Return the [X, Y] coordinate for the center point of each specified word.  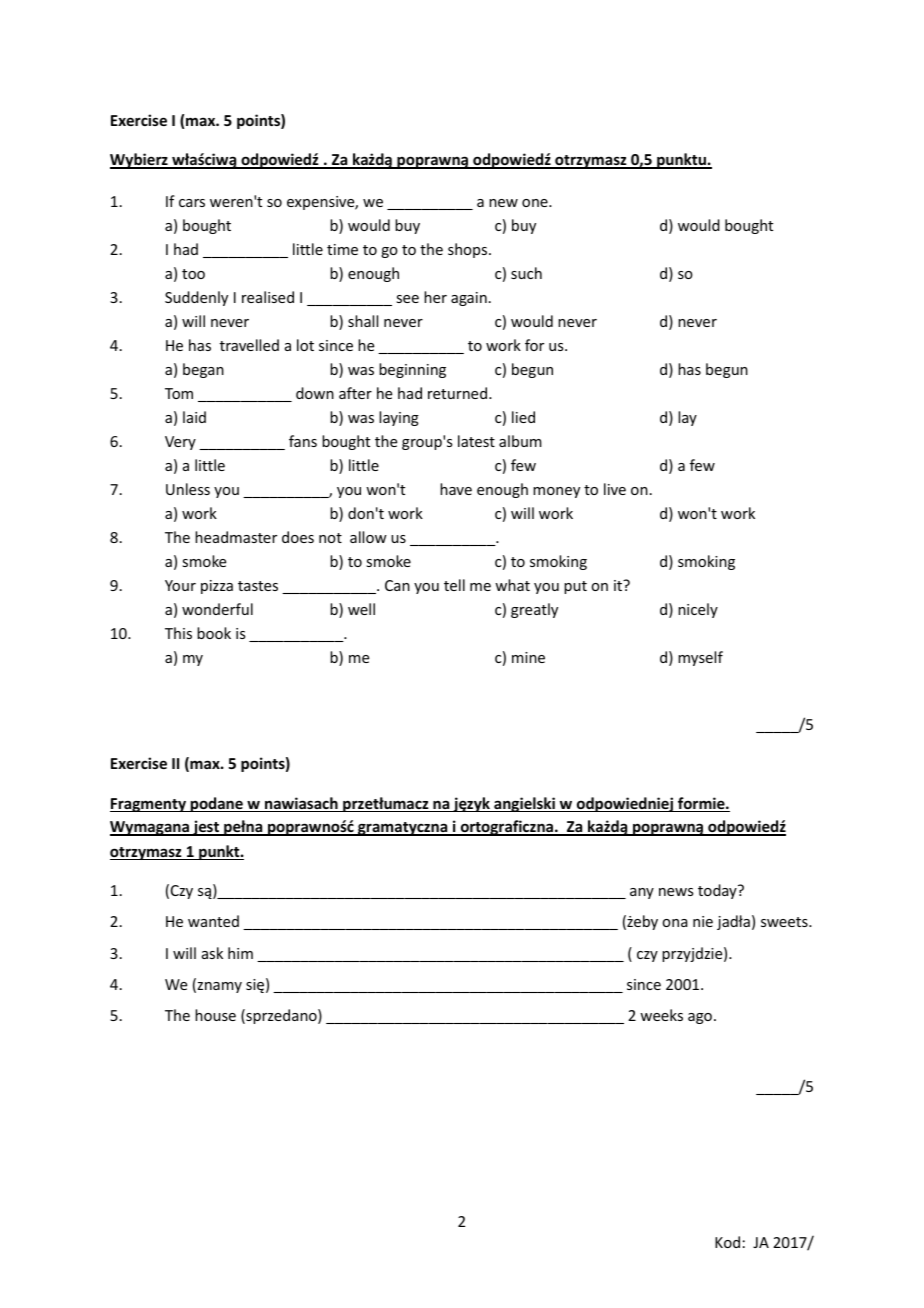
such [526, 273]
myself [700, 658]
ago [700, 1018]
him [240, 953]
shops [469, 250]
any [642, 893]
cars [192, 203]
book [214, 633]
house [215, 1015]
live [615, 489]
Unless [188, 489]
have [456, 489]
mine [528, 657]
